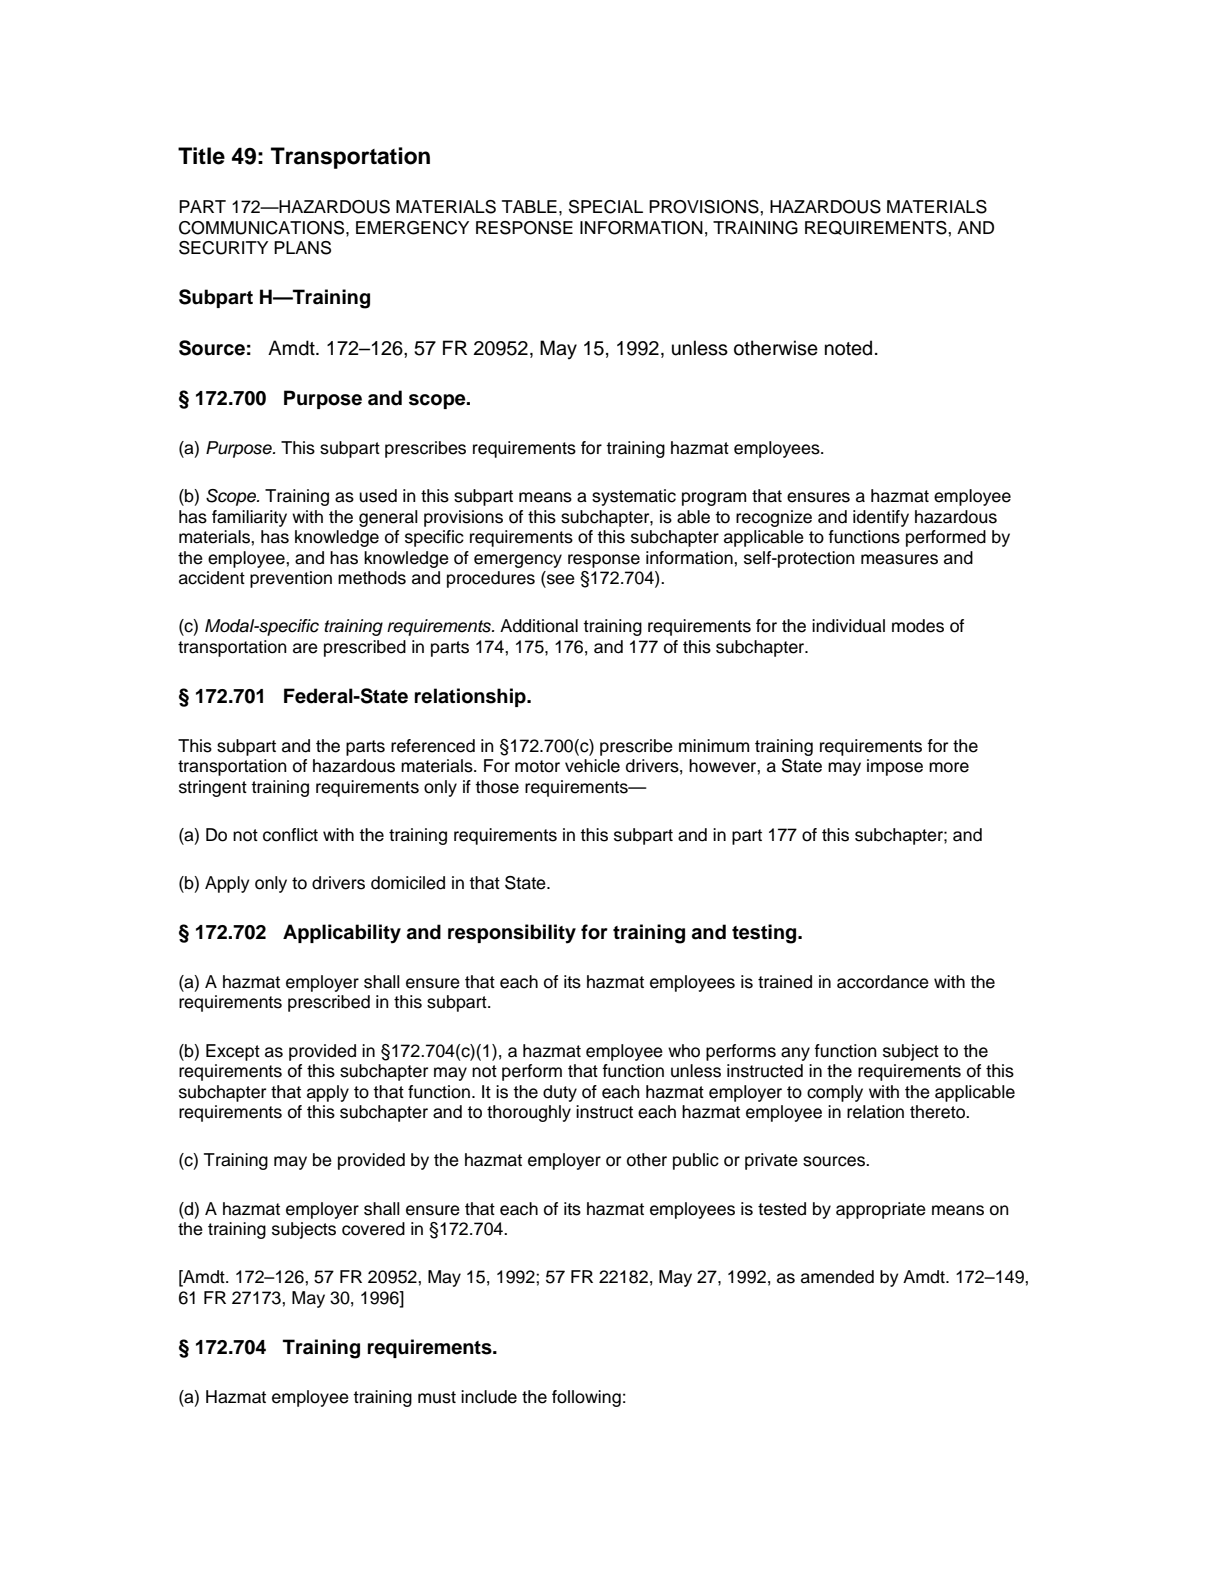 The image size is (1213, 1569). What do you see at coordinates (881, 518) in the document?
I see `identify` at bounding box center [881, 518].
